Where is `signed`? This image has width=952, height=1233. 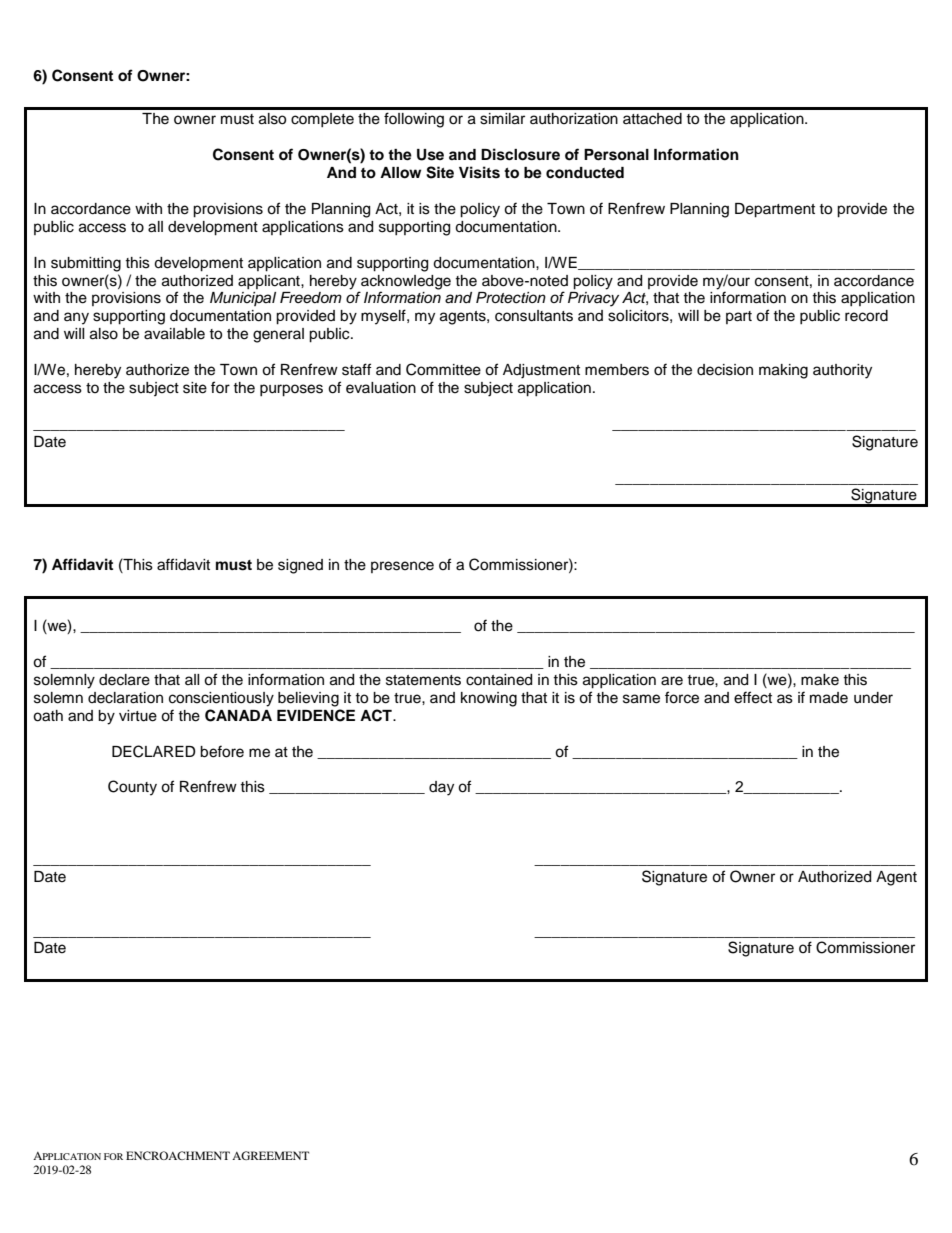 signed is located at coordinates (300, 566).
